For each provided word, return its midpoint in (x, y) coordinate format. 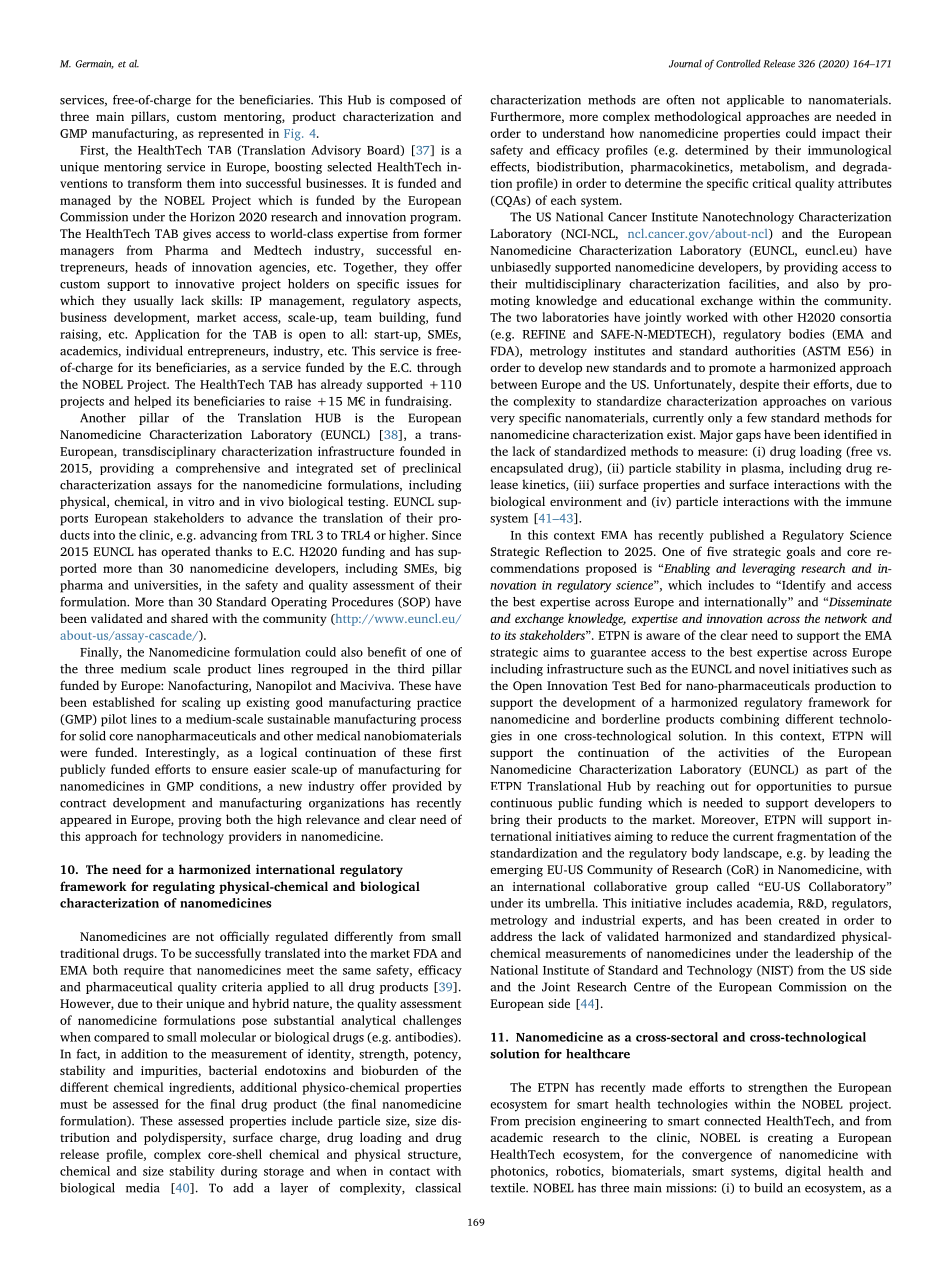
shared (189, 618)
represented (231, 134)
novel (774, 669)
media (143, 1188)
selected (349, 167)
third (410, 669)
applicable (755, 101)
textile (509, 1188)
